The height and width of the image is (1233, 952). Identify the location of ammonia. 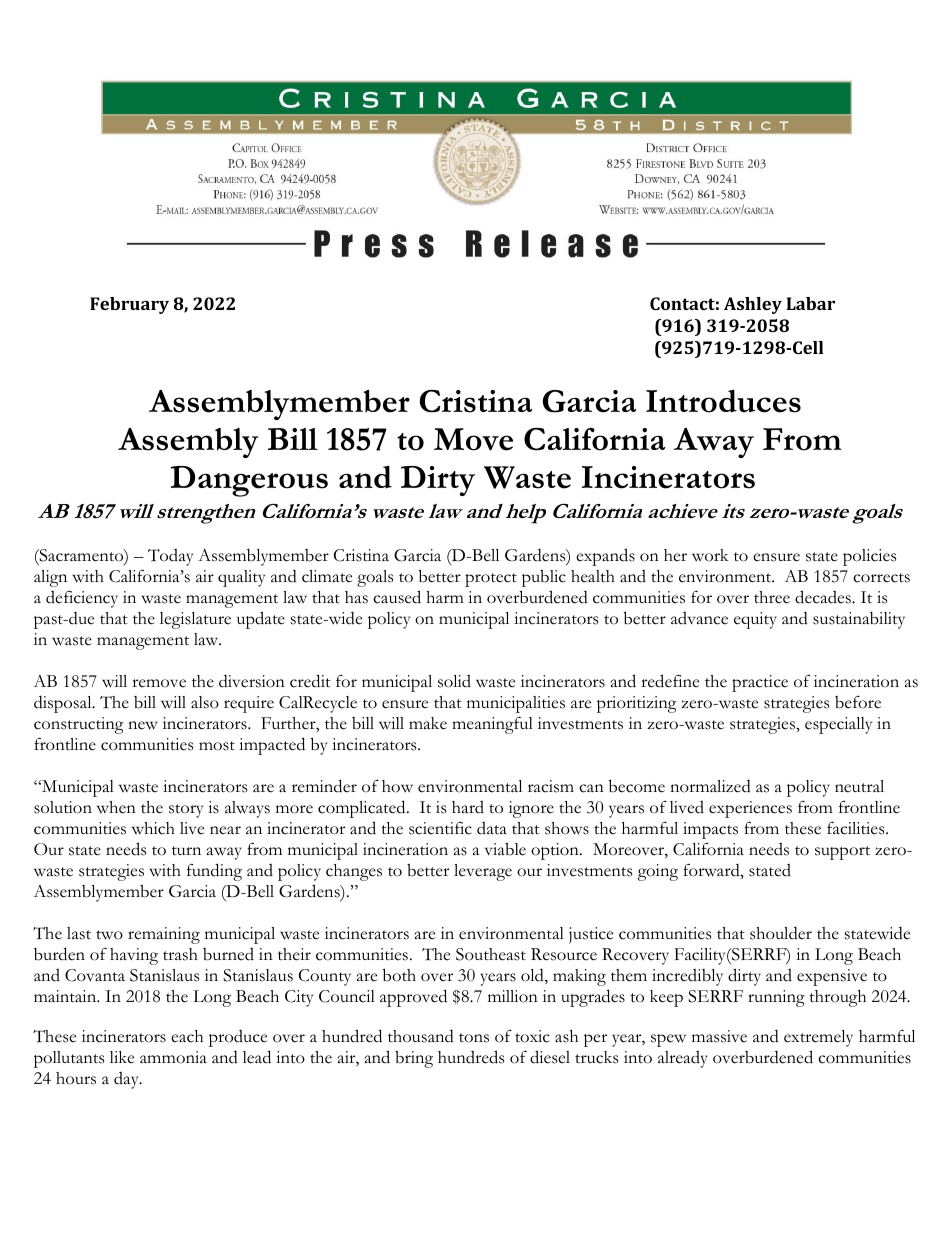
(173, 1057).
